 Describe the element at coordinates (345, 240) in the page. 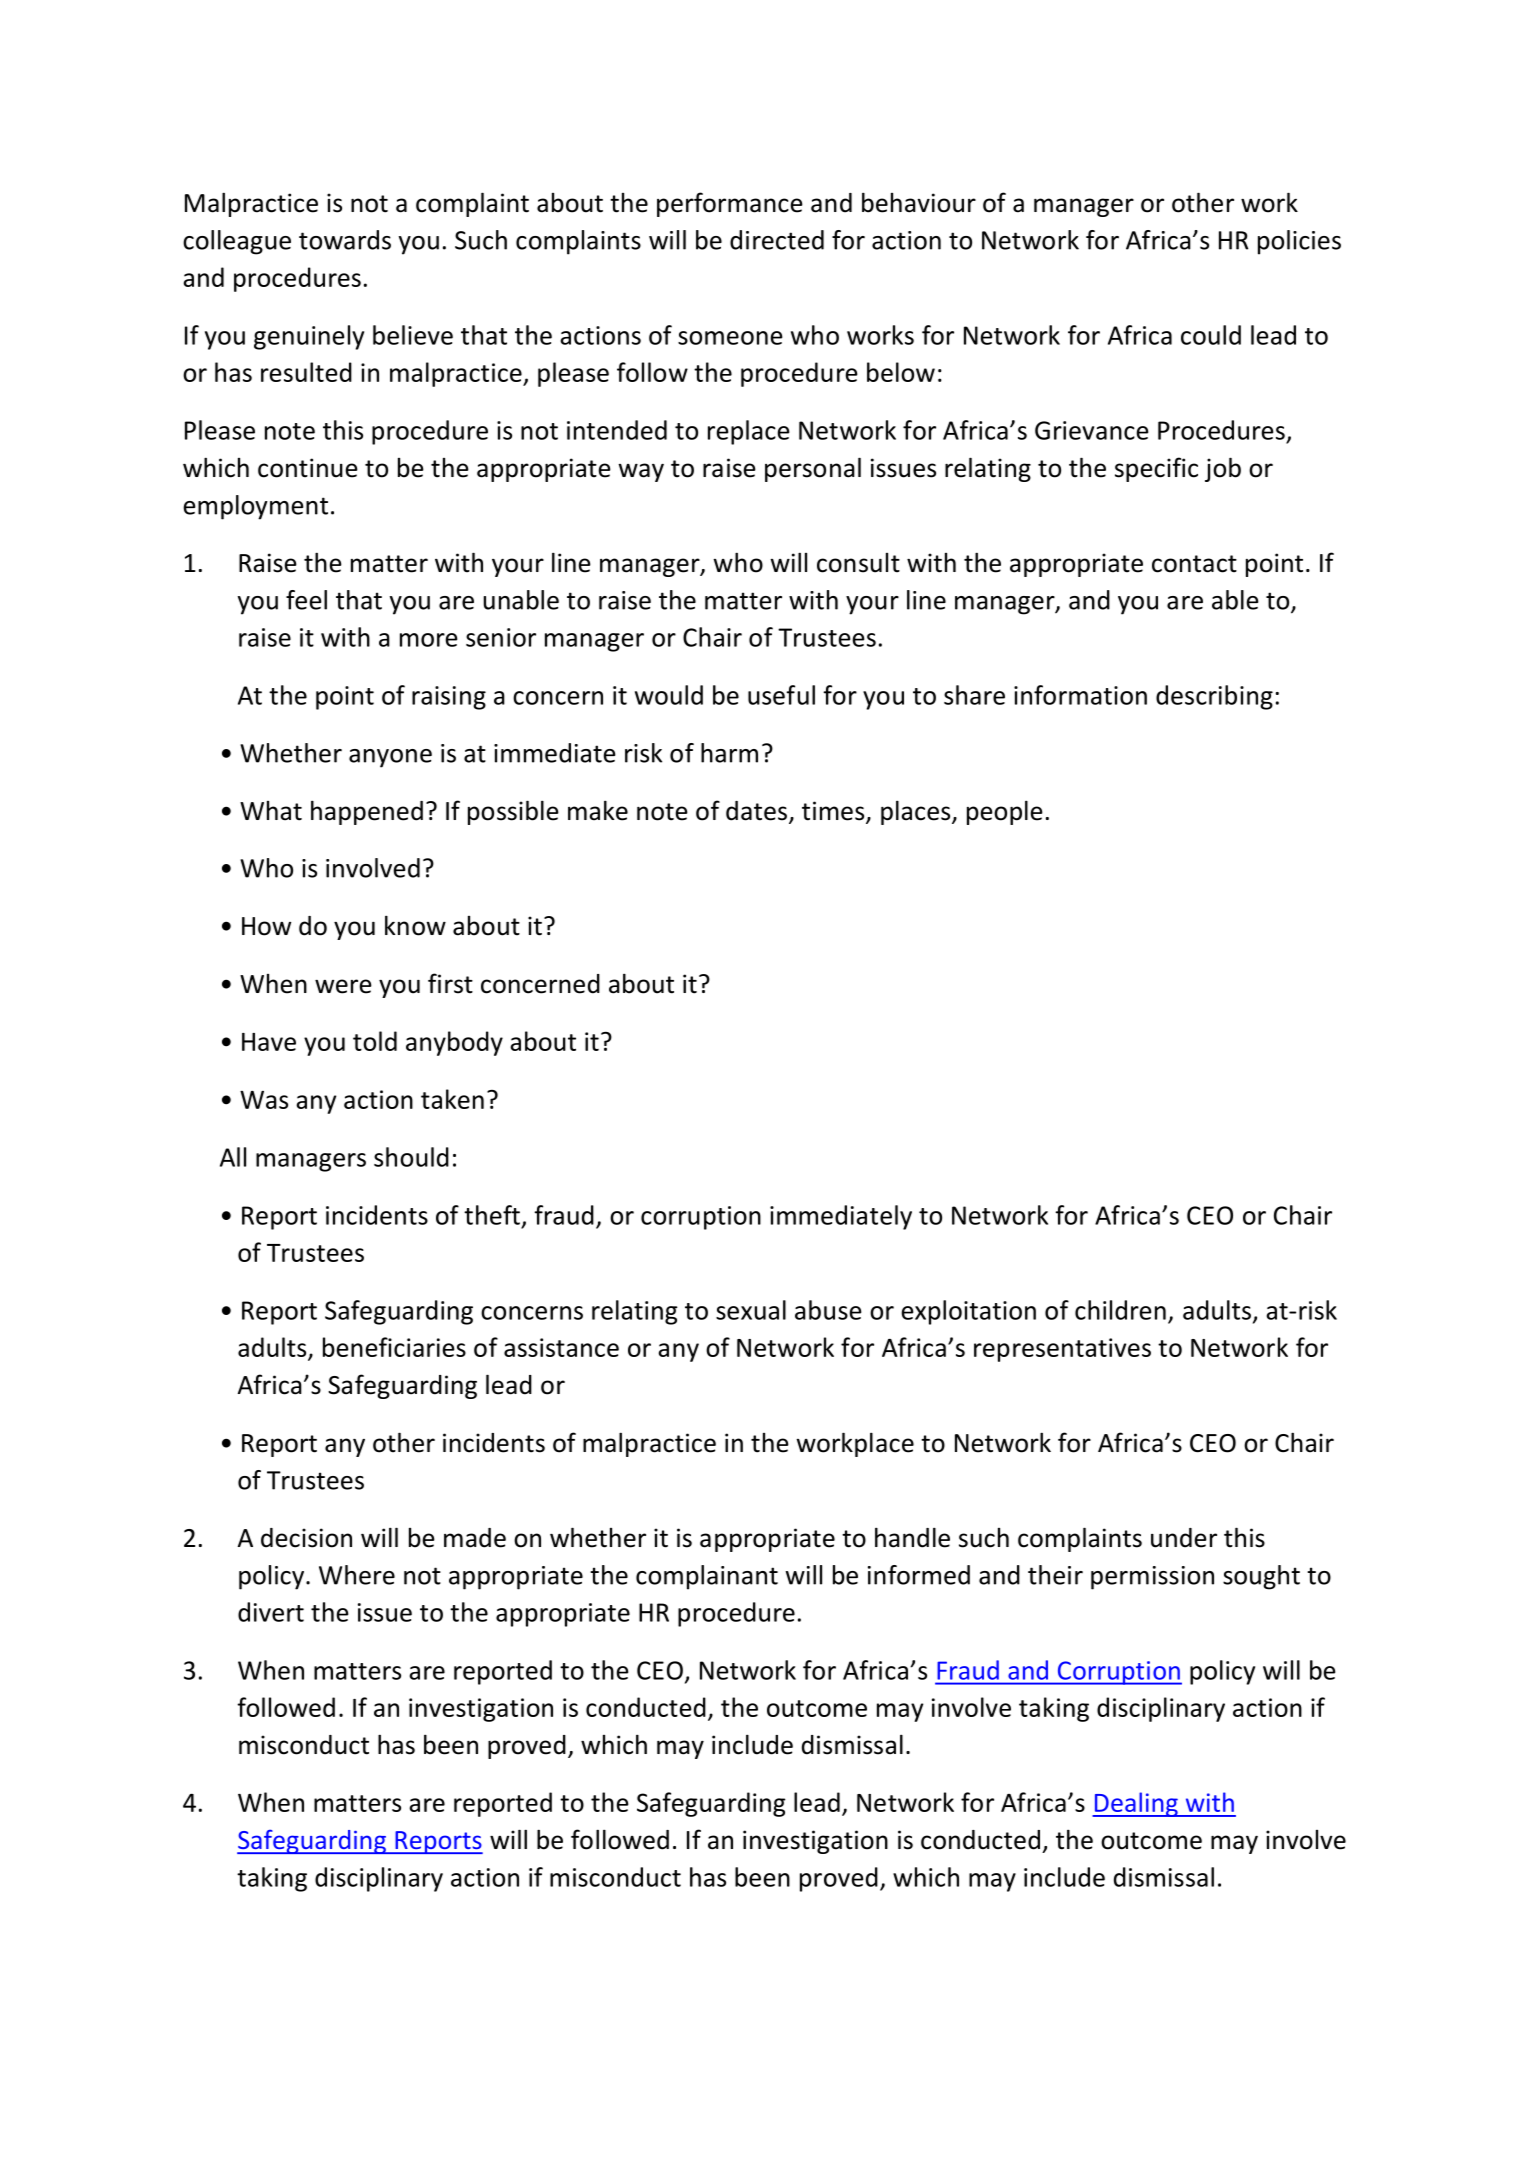

I see `towards` at that location.
